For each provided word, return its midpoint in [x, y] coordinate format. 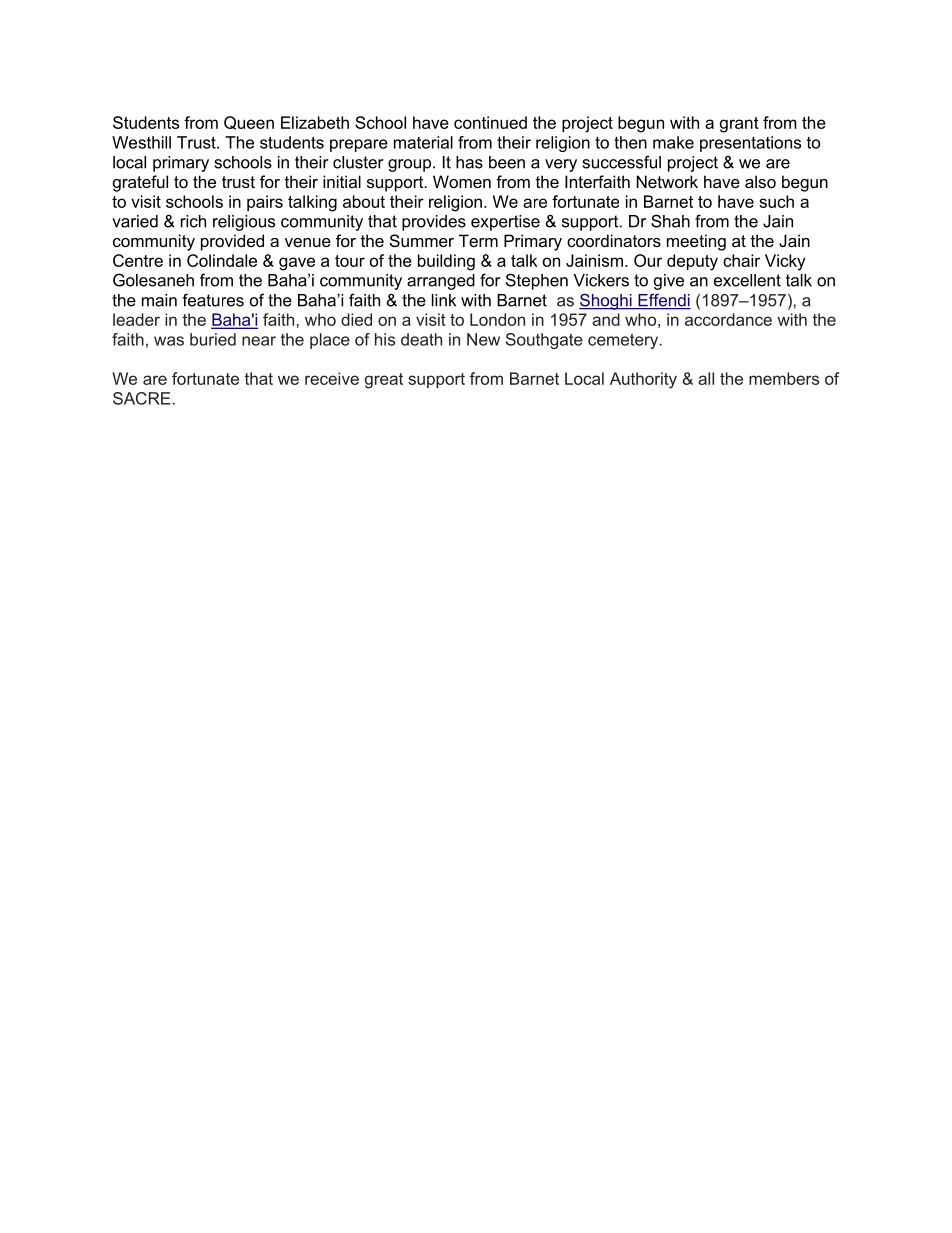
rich [193, 221]
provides [434, 223]
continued [490, 122]
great [384, 381]
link [444, 300]
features [213, 300]
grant [739, 125]
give [669, 282]
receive [332, 378]
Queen [249, 123]
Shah [670, 221]
